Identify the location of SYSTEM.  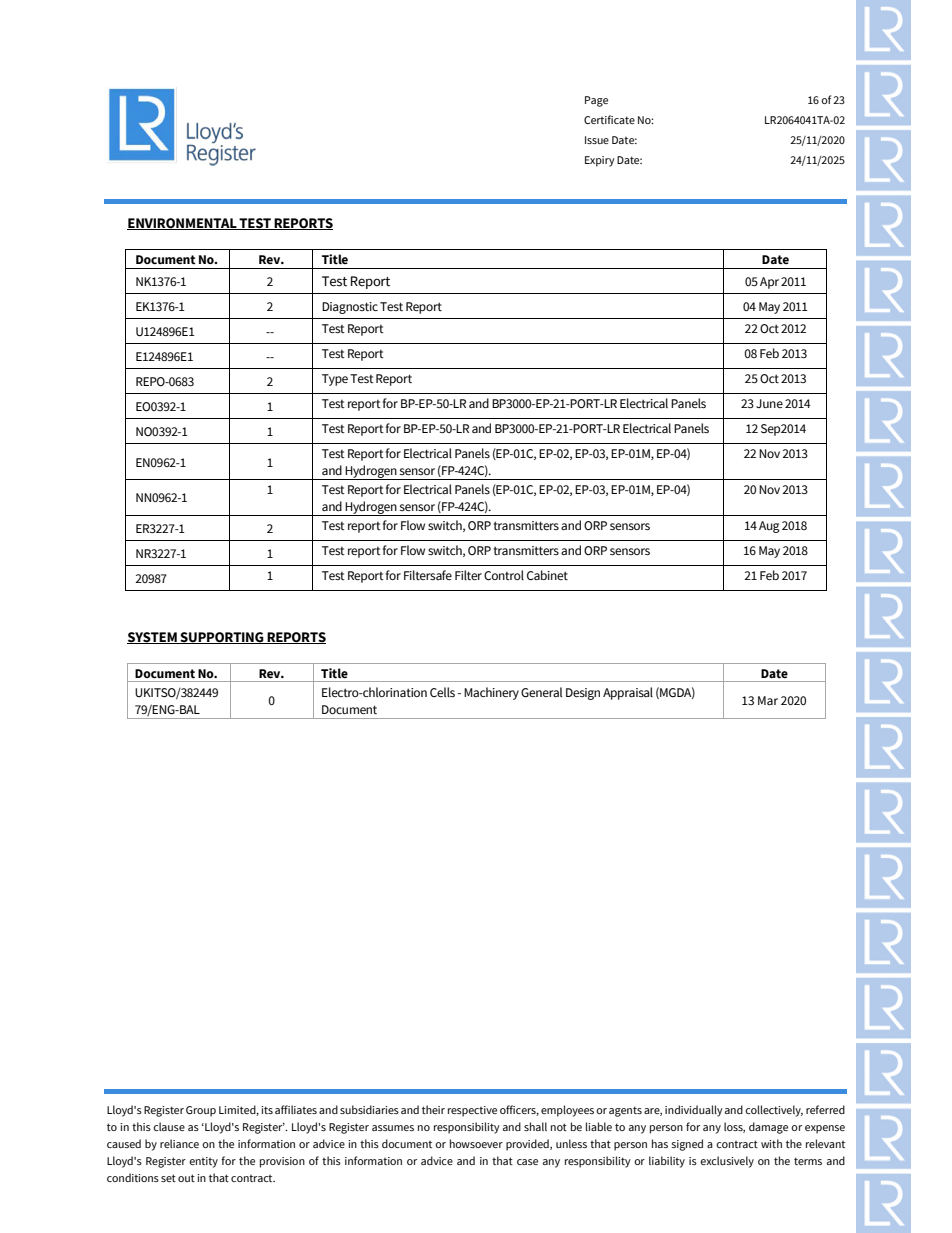
(153, 638).
